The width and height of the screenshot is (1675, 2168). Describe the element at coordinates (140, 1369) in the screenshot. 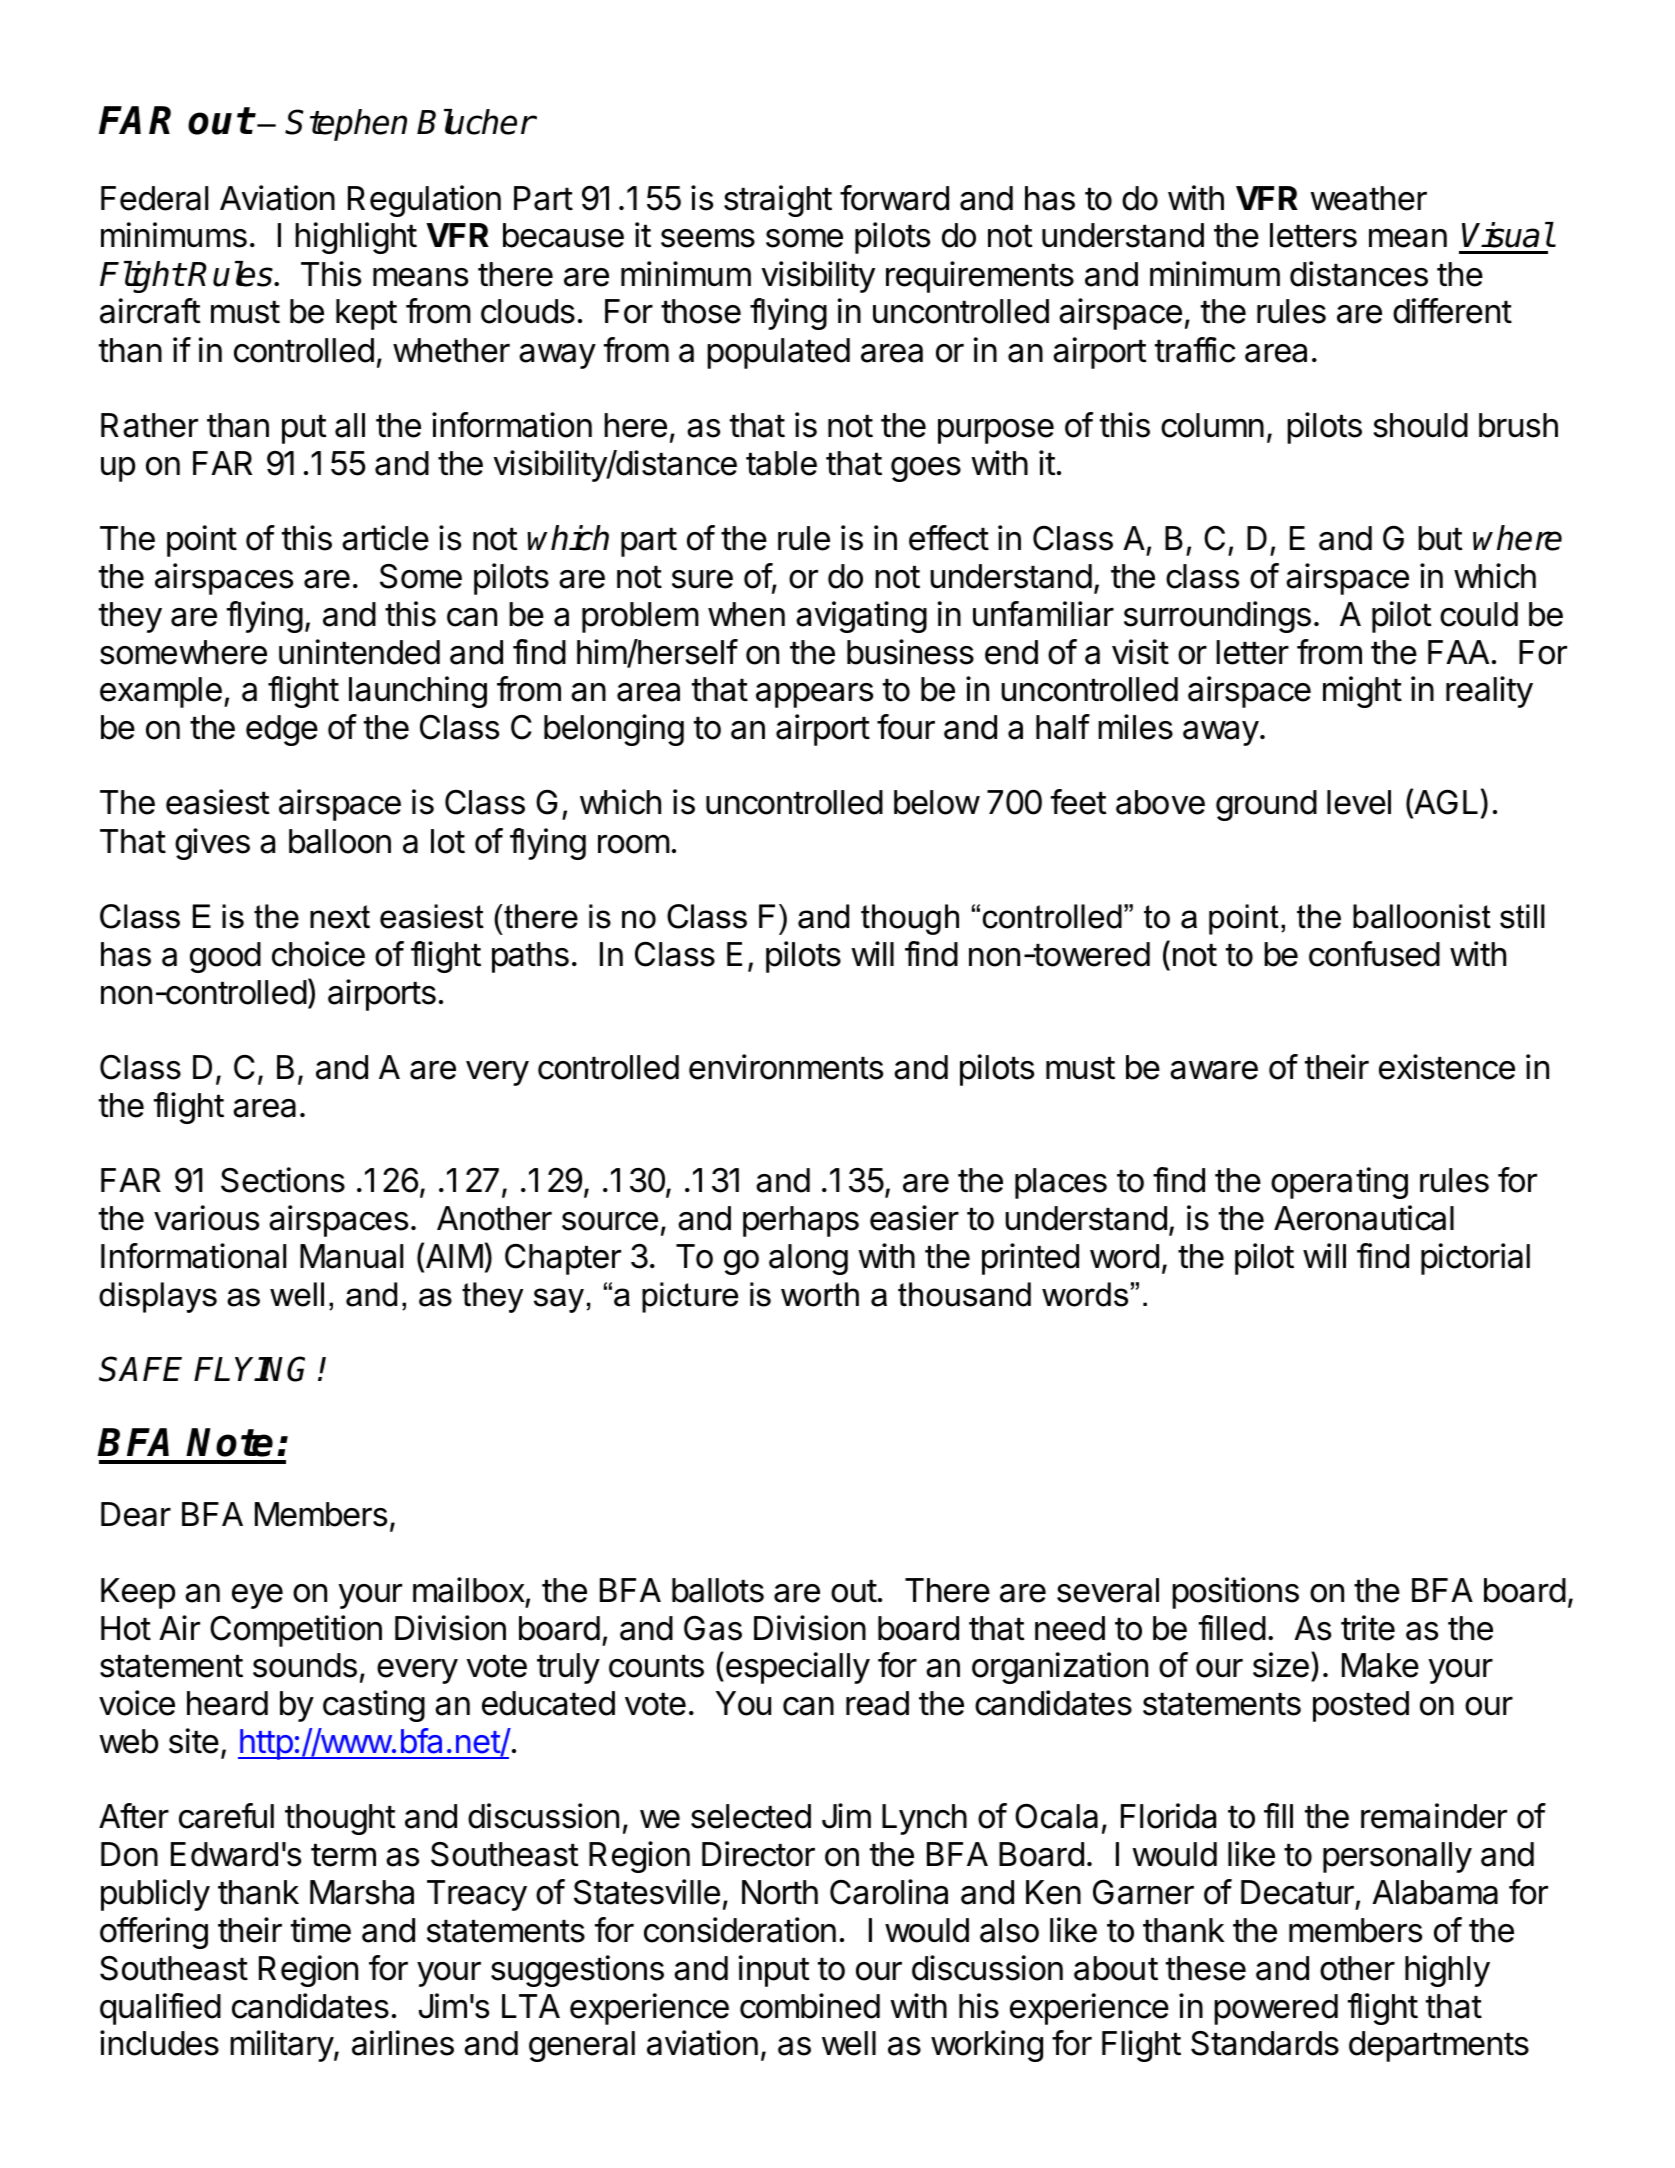

I see `SAFE` at that location.
